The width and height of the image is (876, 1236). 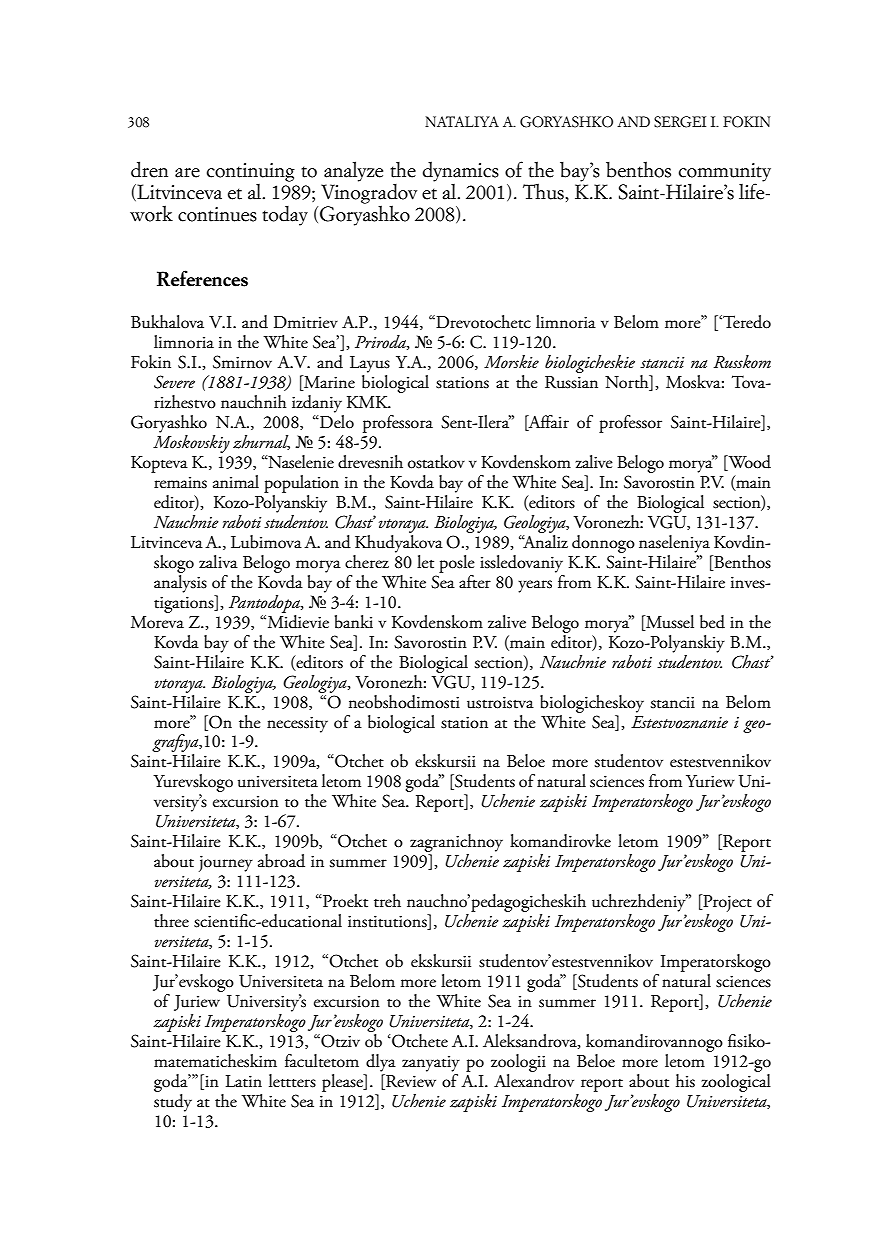 What do you see at coordinates (336, 420) in the image?
I see `Delo` at bounding box center [336, 420].
